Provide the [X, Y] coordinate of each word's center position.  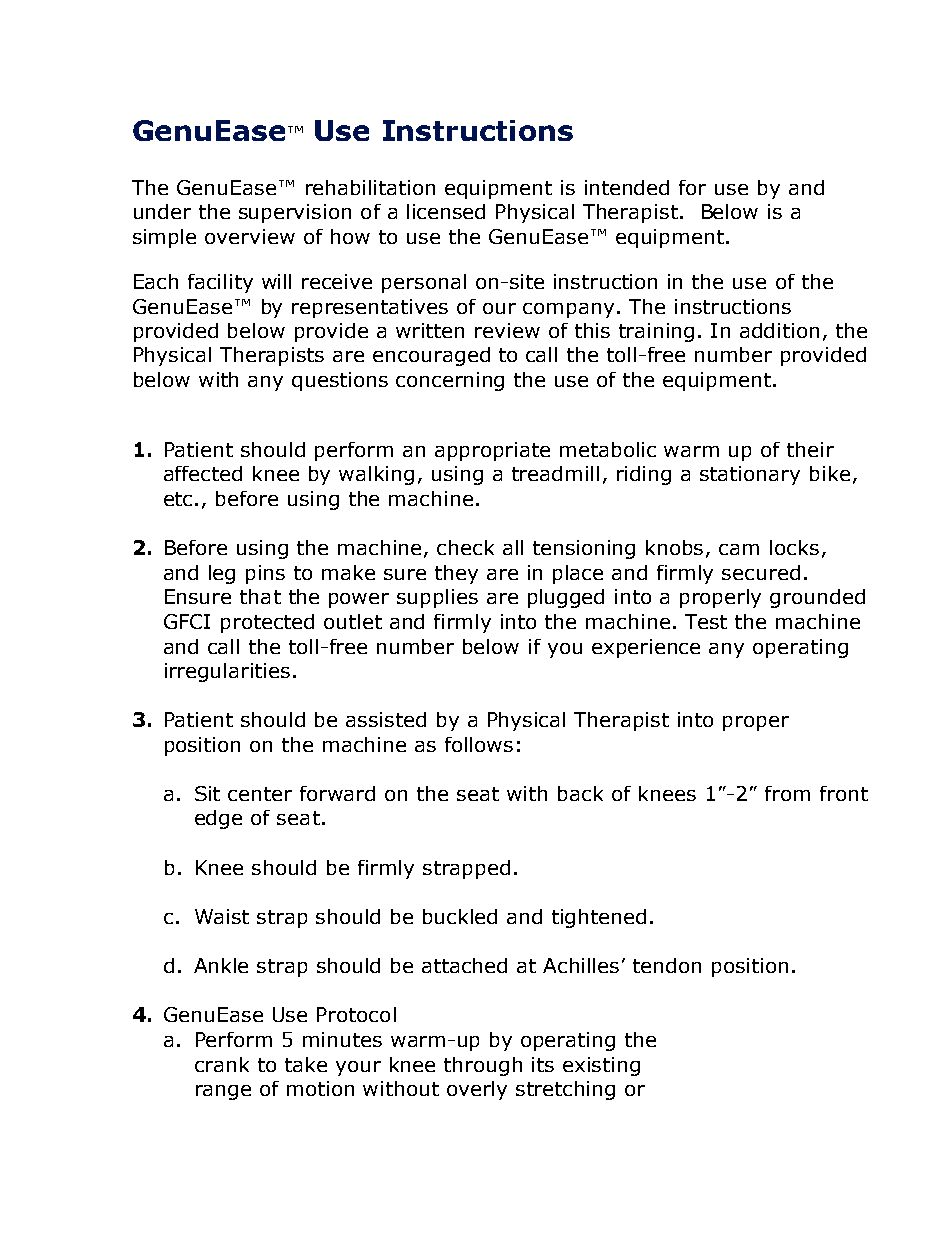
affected [203, 473]
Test [706, 621]
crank [222, 1064]
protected [267, 623]
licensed [446, 211]
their [810, 449]
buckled [460, 916]
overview [250, 236]
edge [218, 819]
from [787, 793]
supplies [437, 598]
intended [627, 187]
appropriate [492, 451]
